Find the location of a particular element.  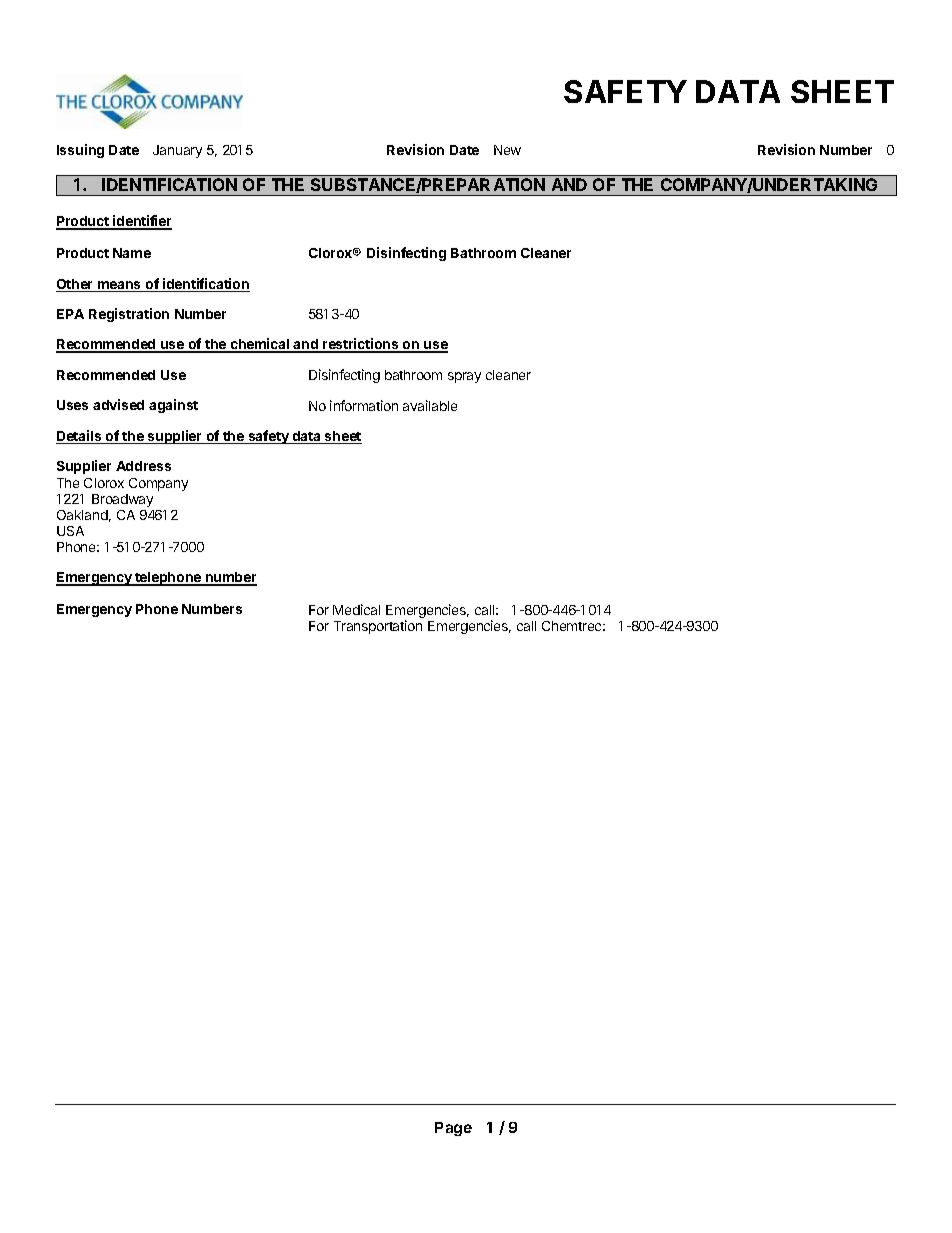

Broadway is located at coordinates (122, 500).
